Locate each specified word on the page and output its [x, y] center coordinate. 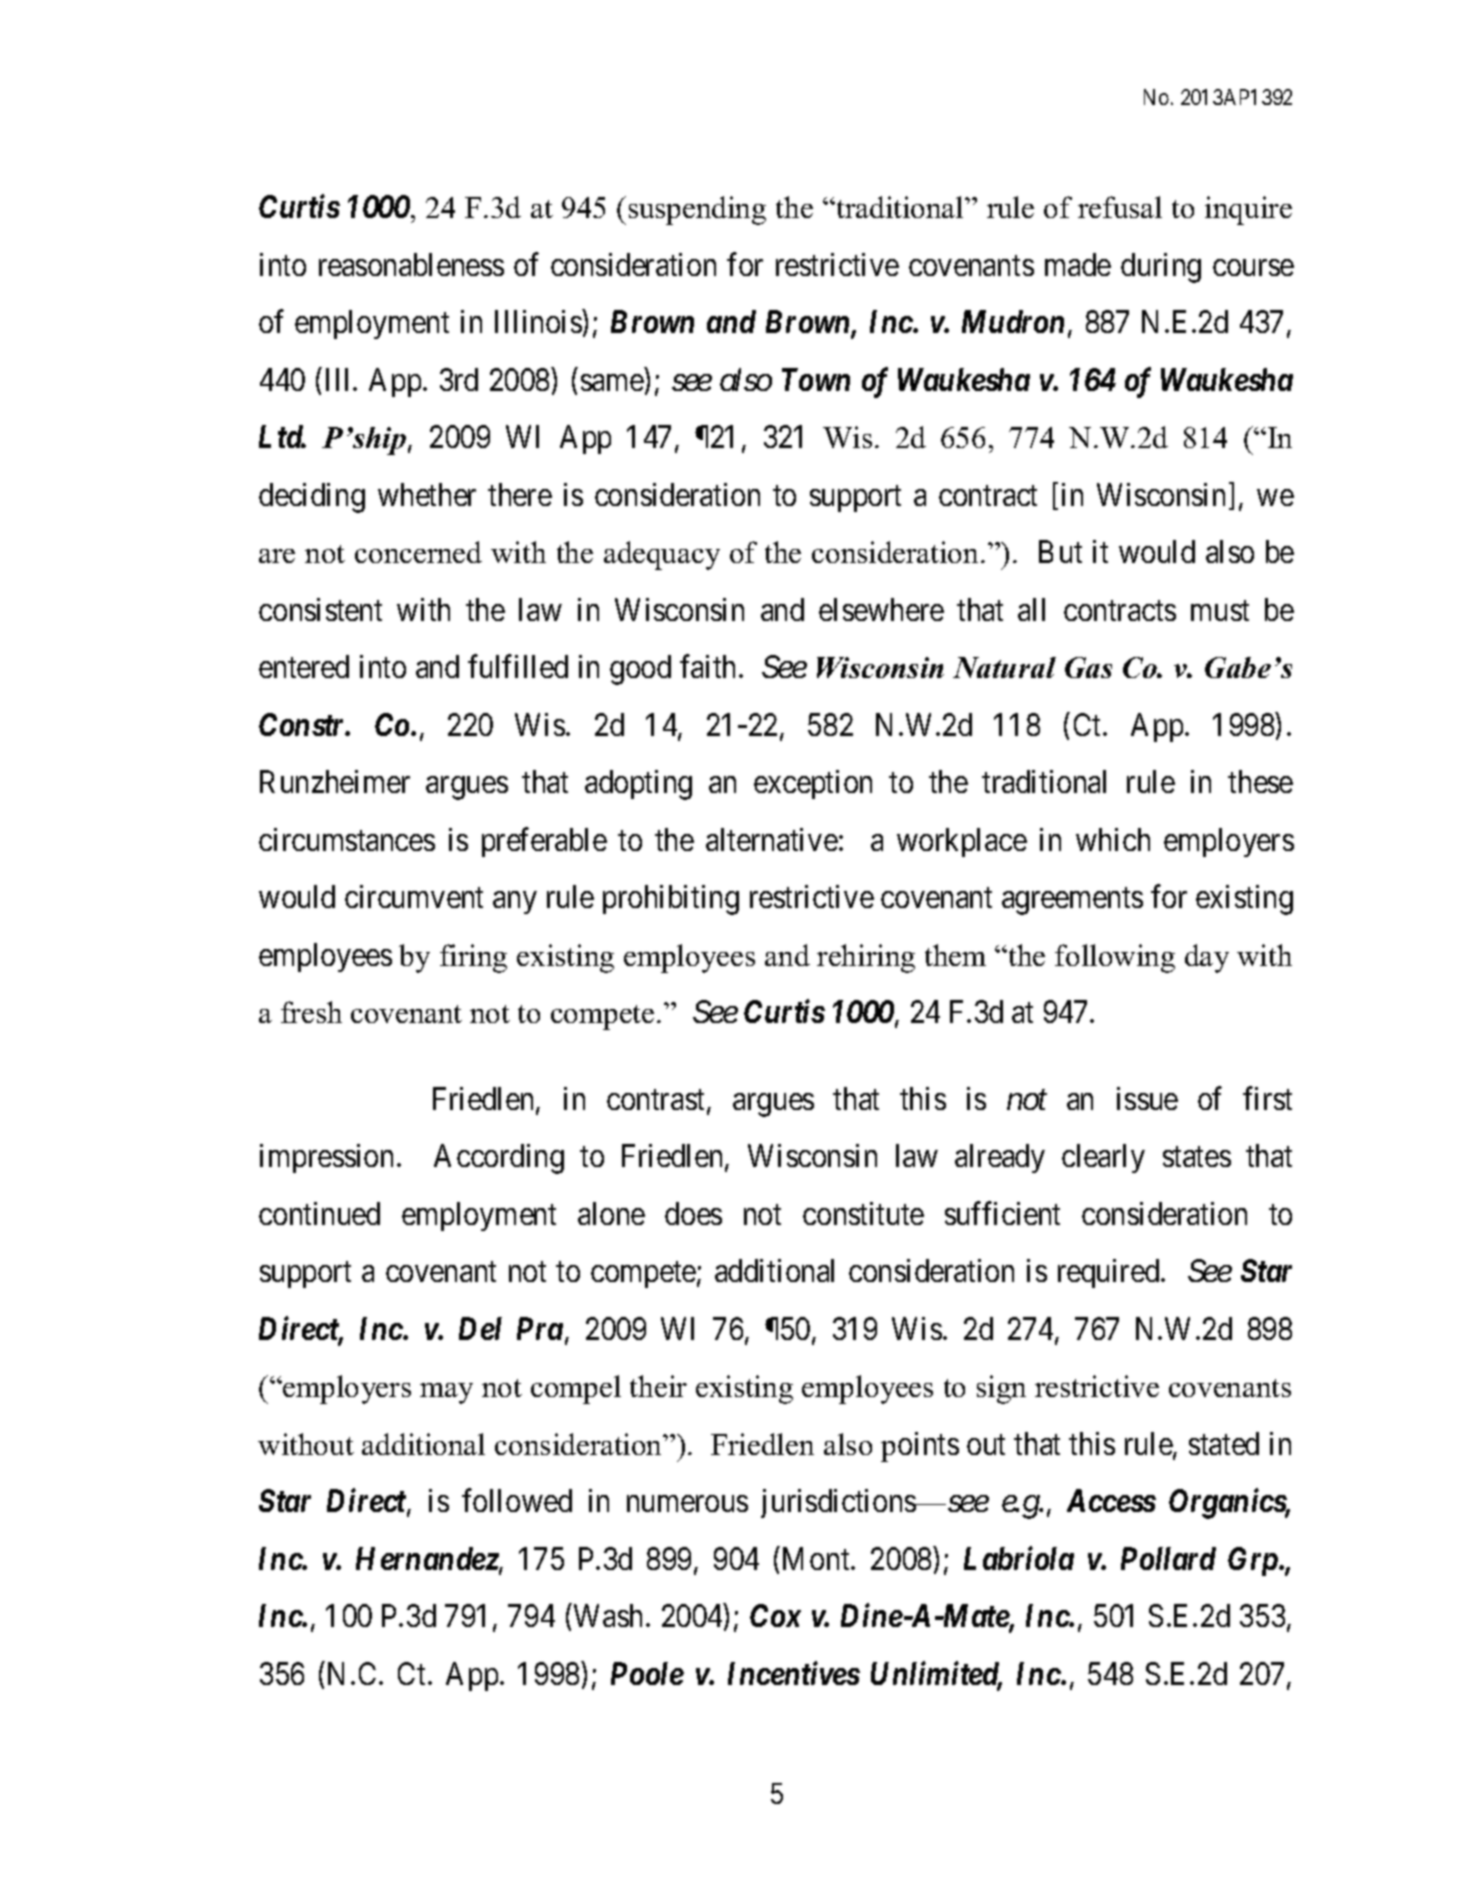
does [693, 1213]
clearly [1103, 1158]
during [1161, 268]
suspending [697, 210]
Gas [1088, 667]
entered [304, 666]
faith [707, 666]
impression [326, 1158]
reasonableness [411, 264]
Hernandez [427, 1558]
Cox [775, 1615]
